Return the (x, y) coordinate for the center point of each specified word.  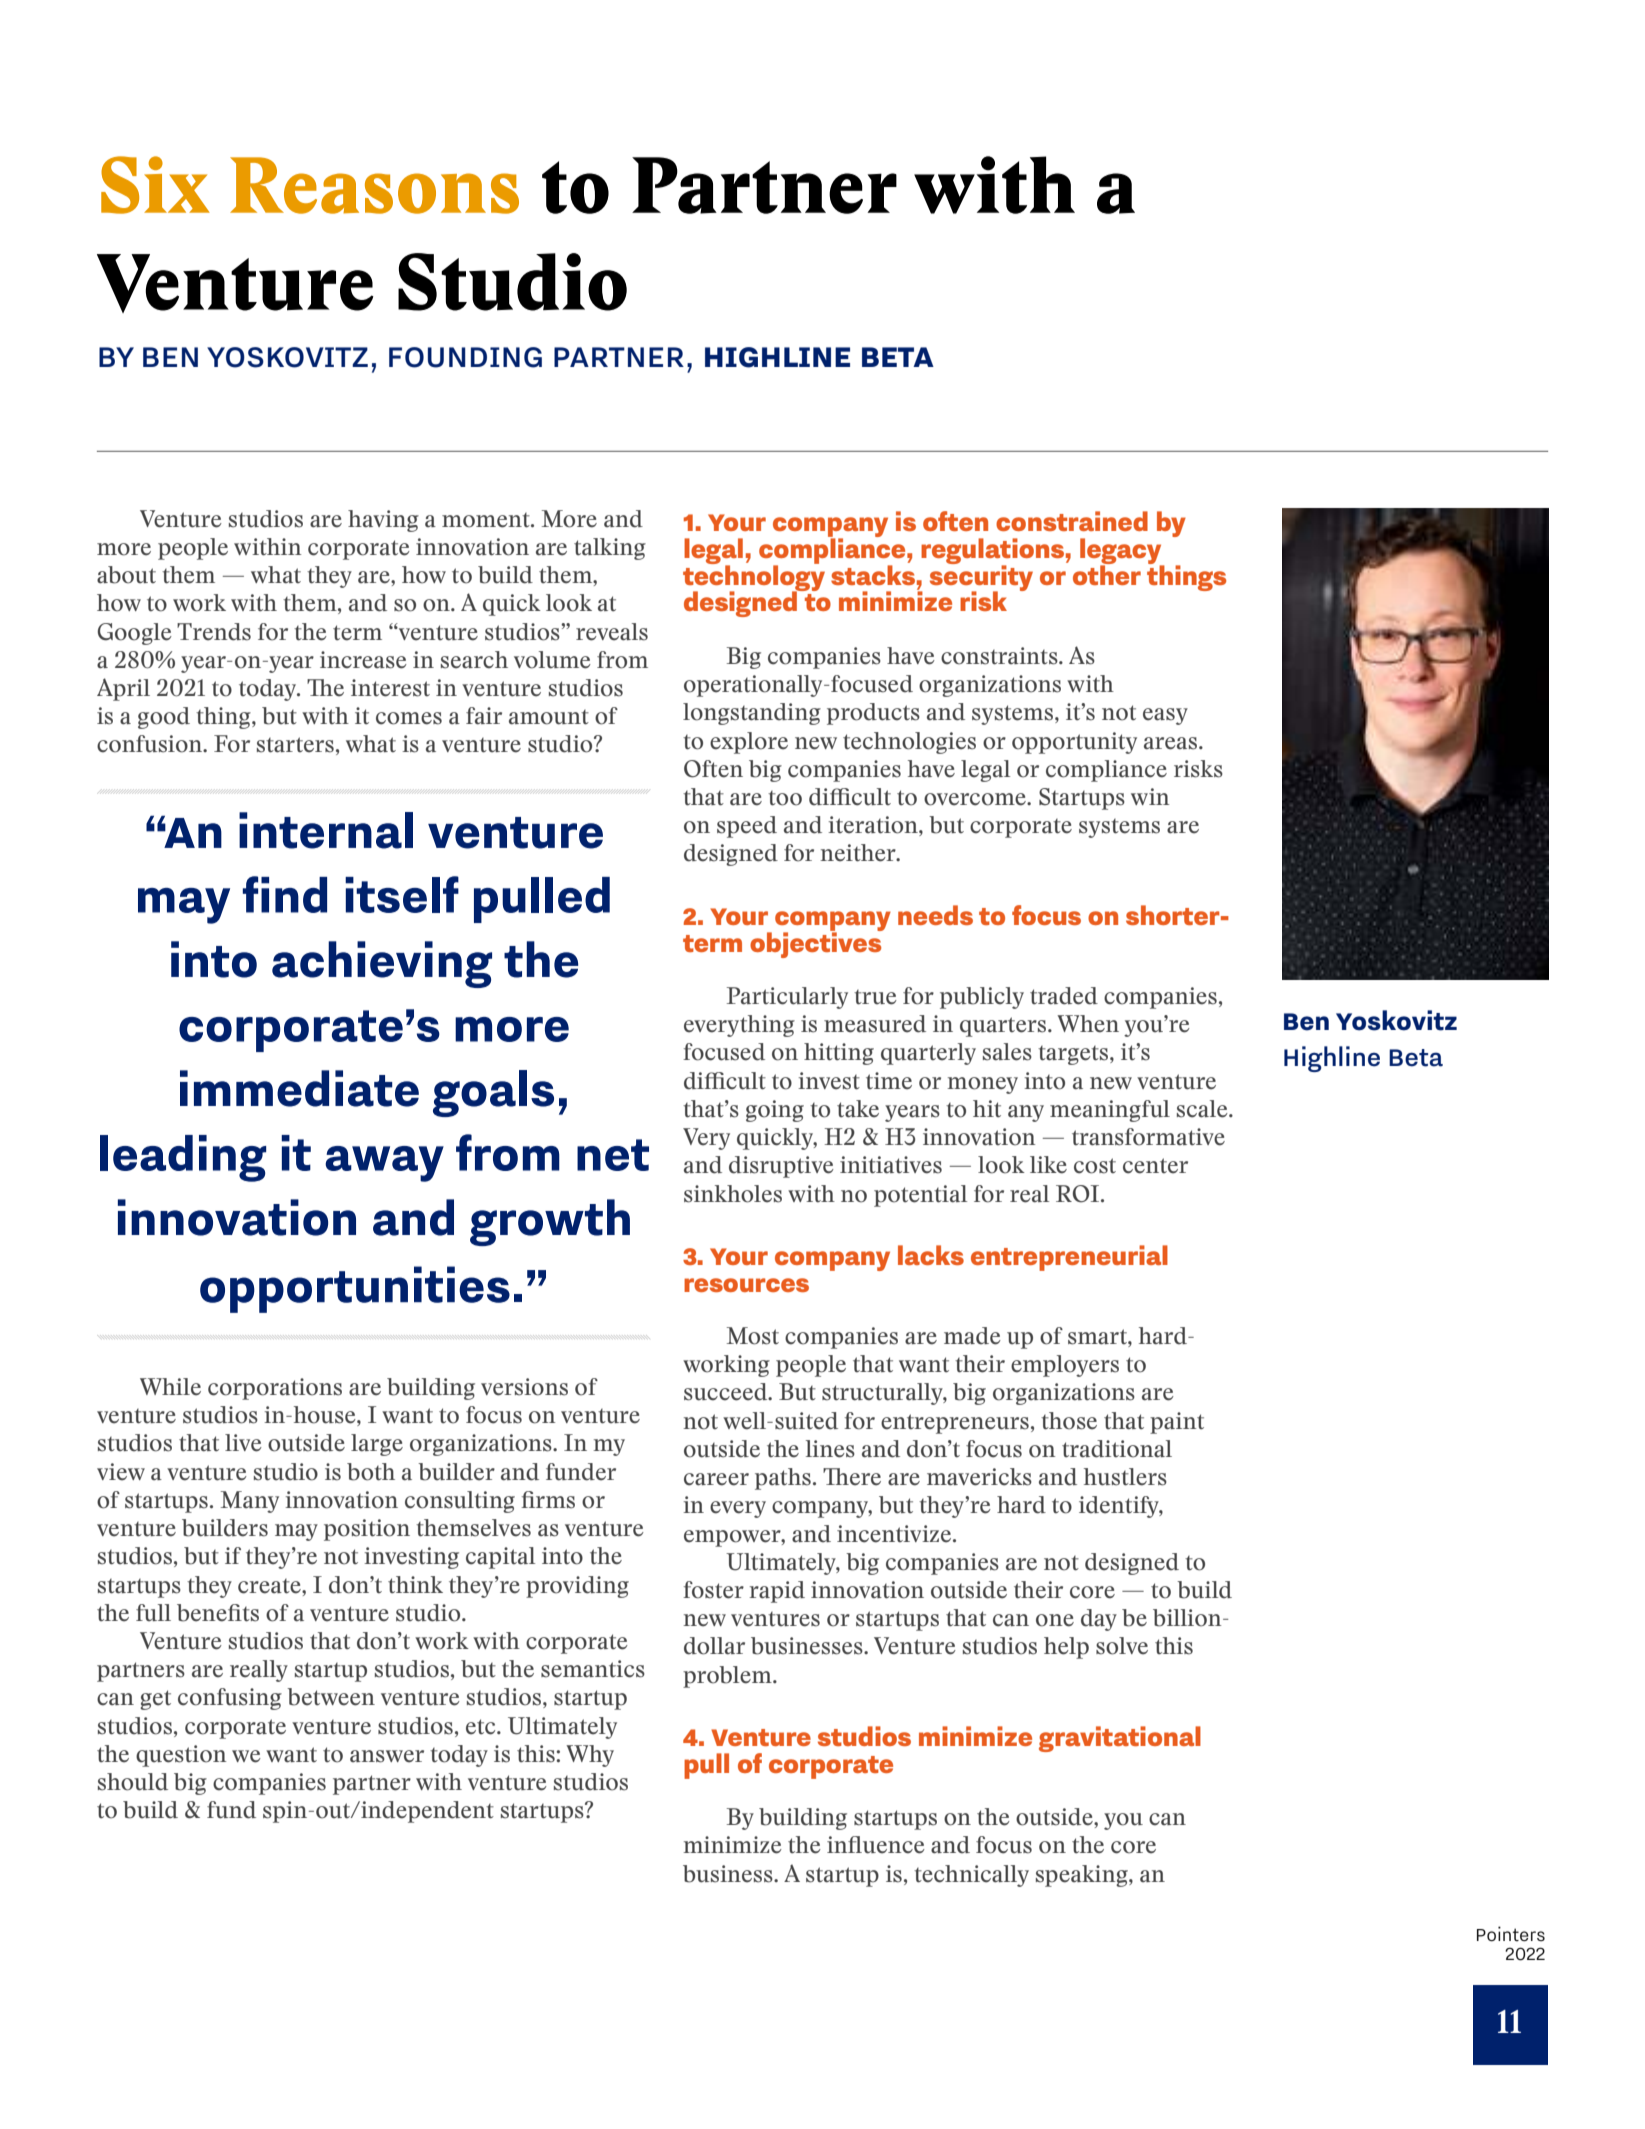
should (133, 1782)
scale (1203, 1109)
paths (783, 1479)
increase (363, 660)
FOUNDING (465, 357)
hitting (839, 1054)
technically (971, 1876)
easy (1165, 716)
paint (1177, 1423)
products (873, 714)
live (243, 1443)
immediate (299, 1088)
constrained (1072, 521)
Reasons (374, 185)
